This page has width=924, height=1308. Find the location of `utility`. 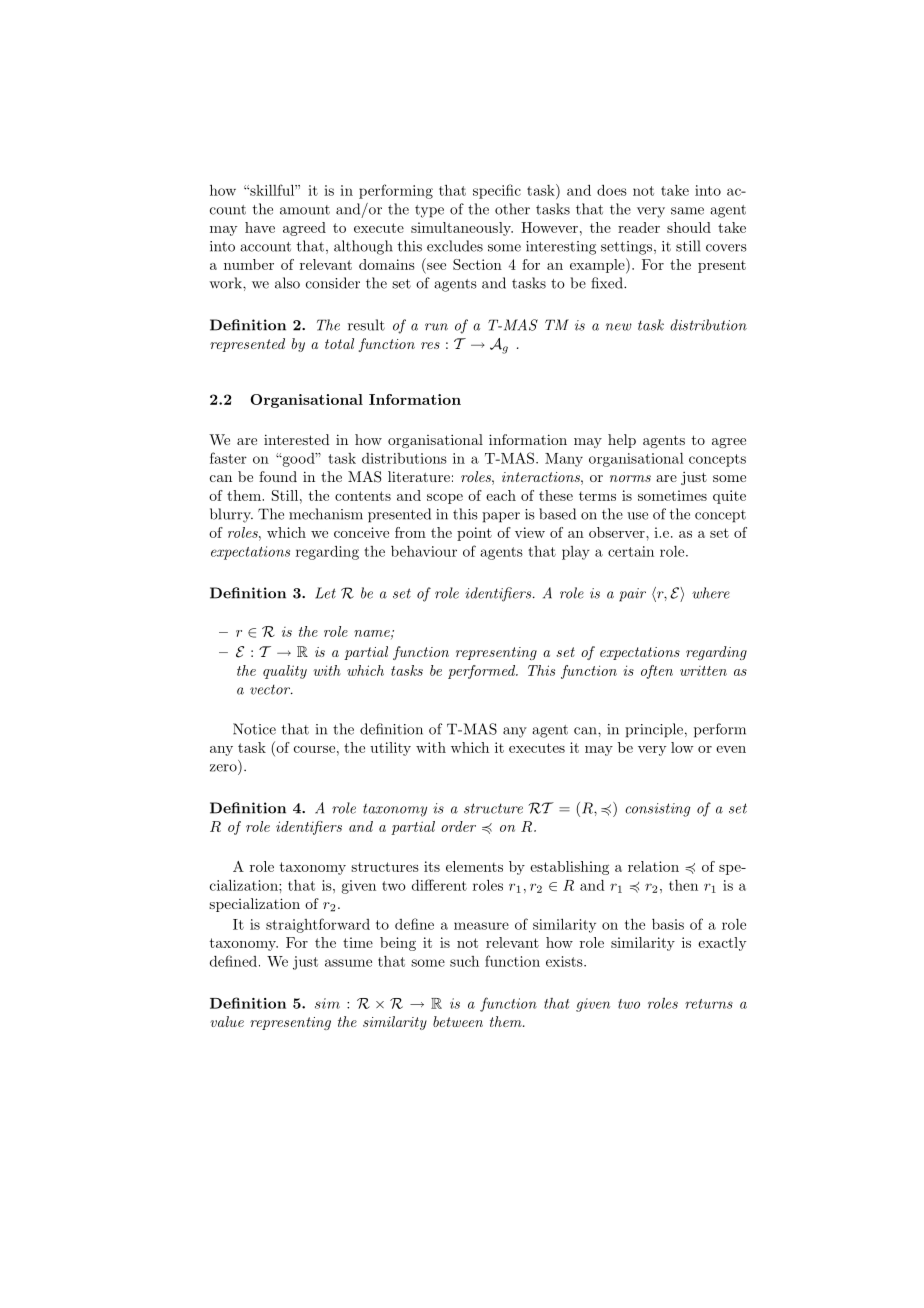

utility is located at coordinates (390, 749).
